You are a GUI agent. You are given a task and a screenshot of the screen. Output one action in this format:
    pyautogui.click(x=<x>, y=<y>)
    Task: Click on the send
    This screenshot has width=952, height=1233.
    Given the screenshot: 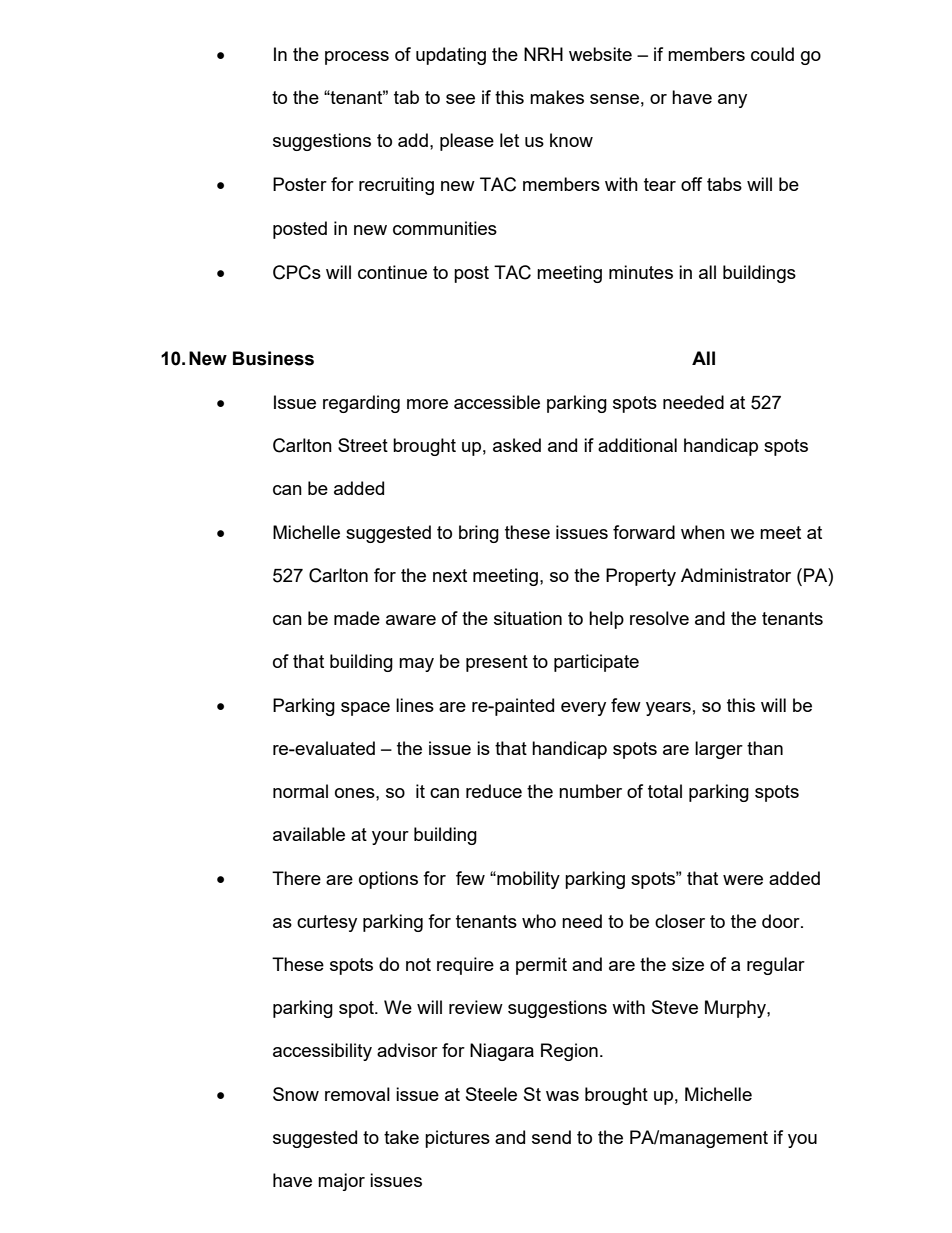 What is the action you would take?
    pyautogui.click(x=551, y=1137)
